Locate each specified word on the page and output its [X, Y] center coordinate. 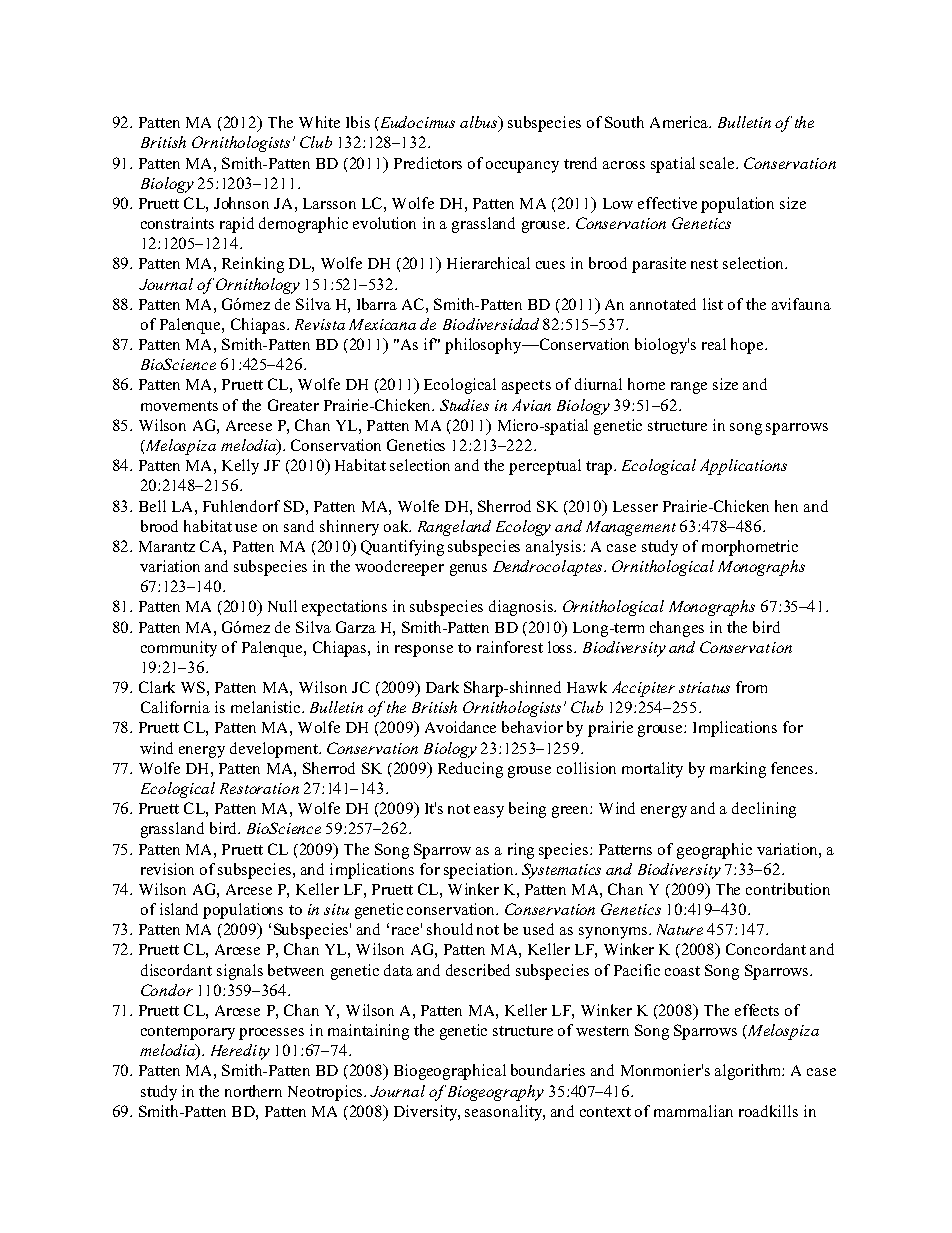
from [751, 687]
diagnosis [522, 608]
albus [480, 123]
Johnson [241, 203]
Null [282, 606]
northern [253, 1091]
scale [718, 163]
